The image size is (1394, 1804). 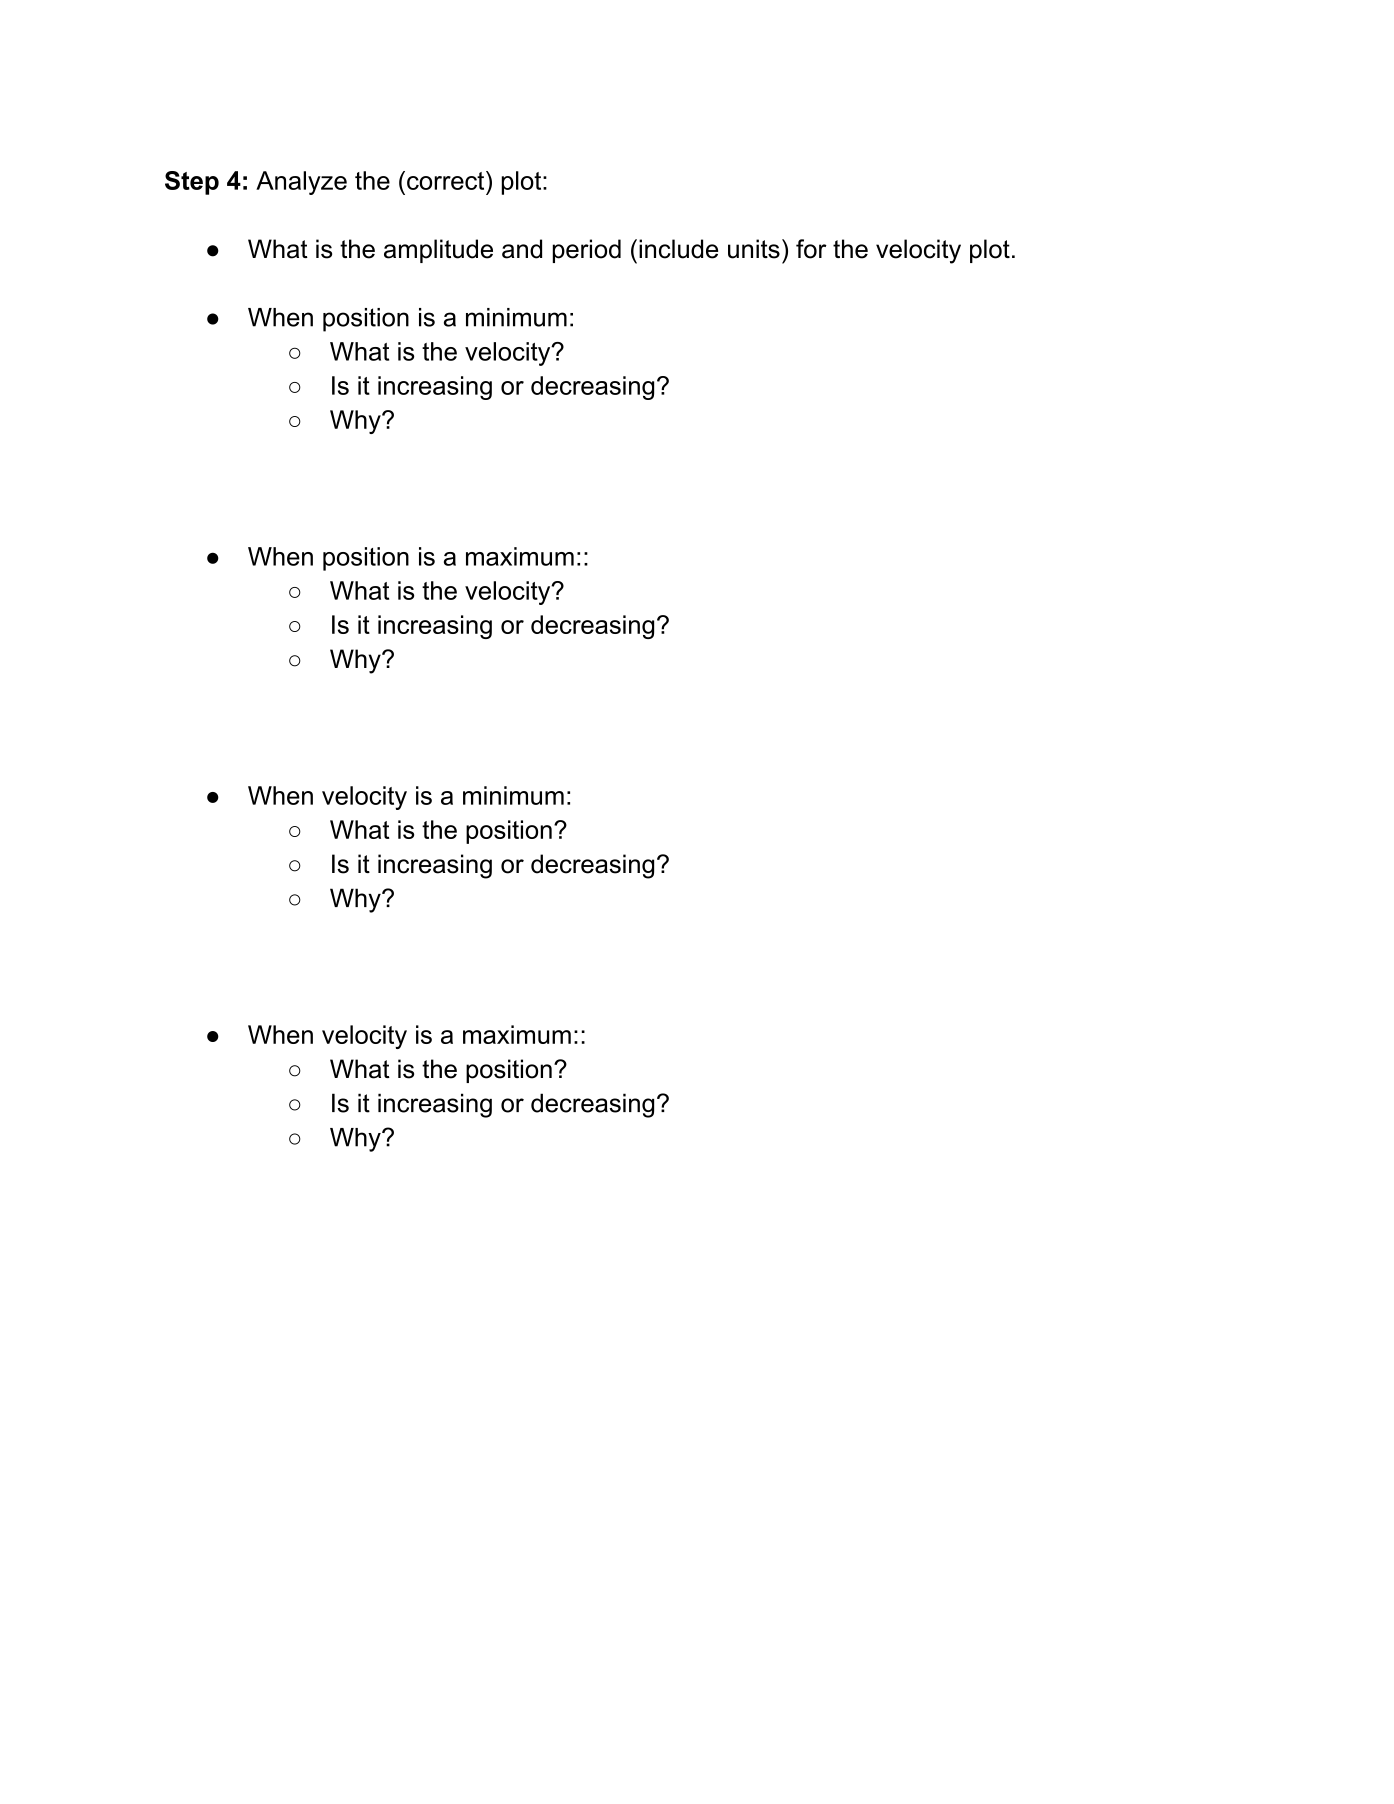 What do you see at coordinates (447, 180) in the screenshot?
I see `correct` at bounding box center [447, 180].
